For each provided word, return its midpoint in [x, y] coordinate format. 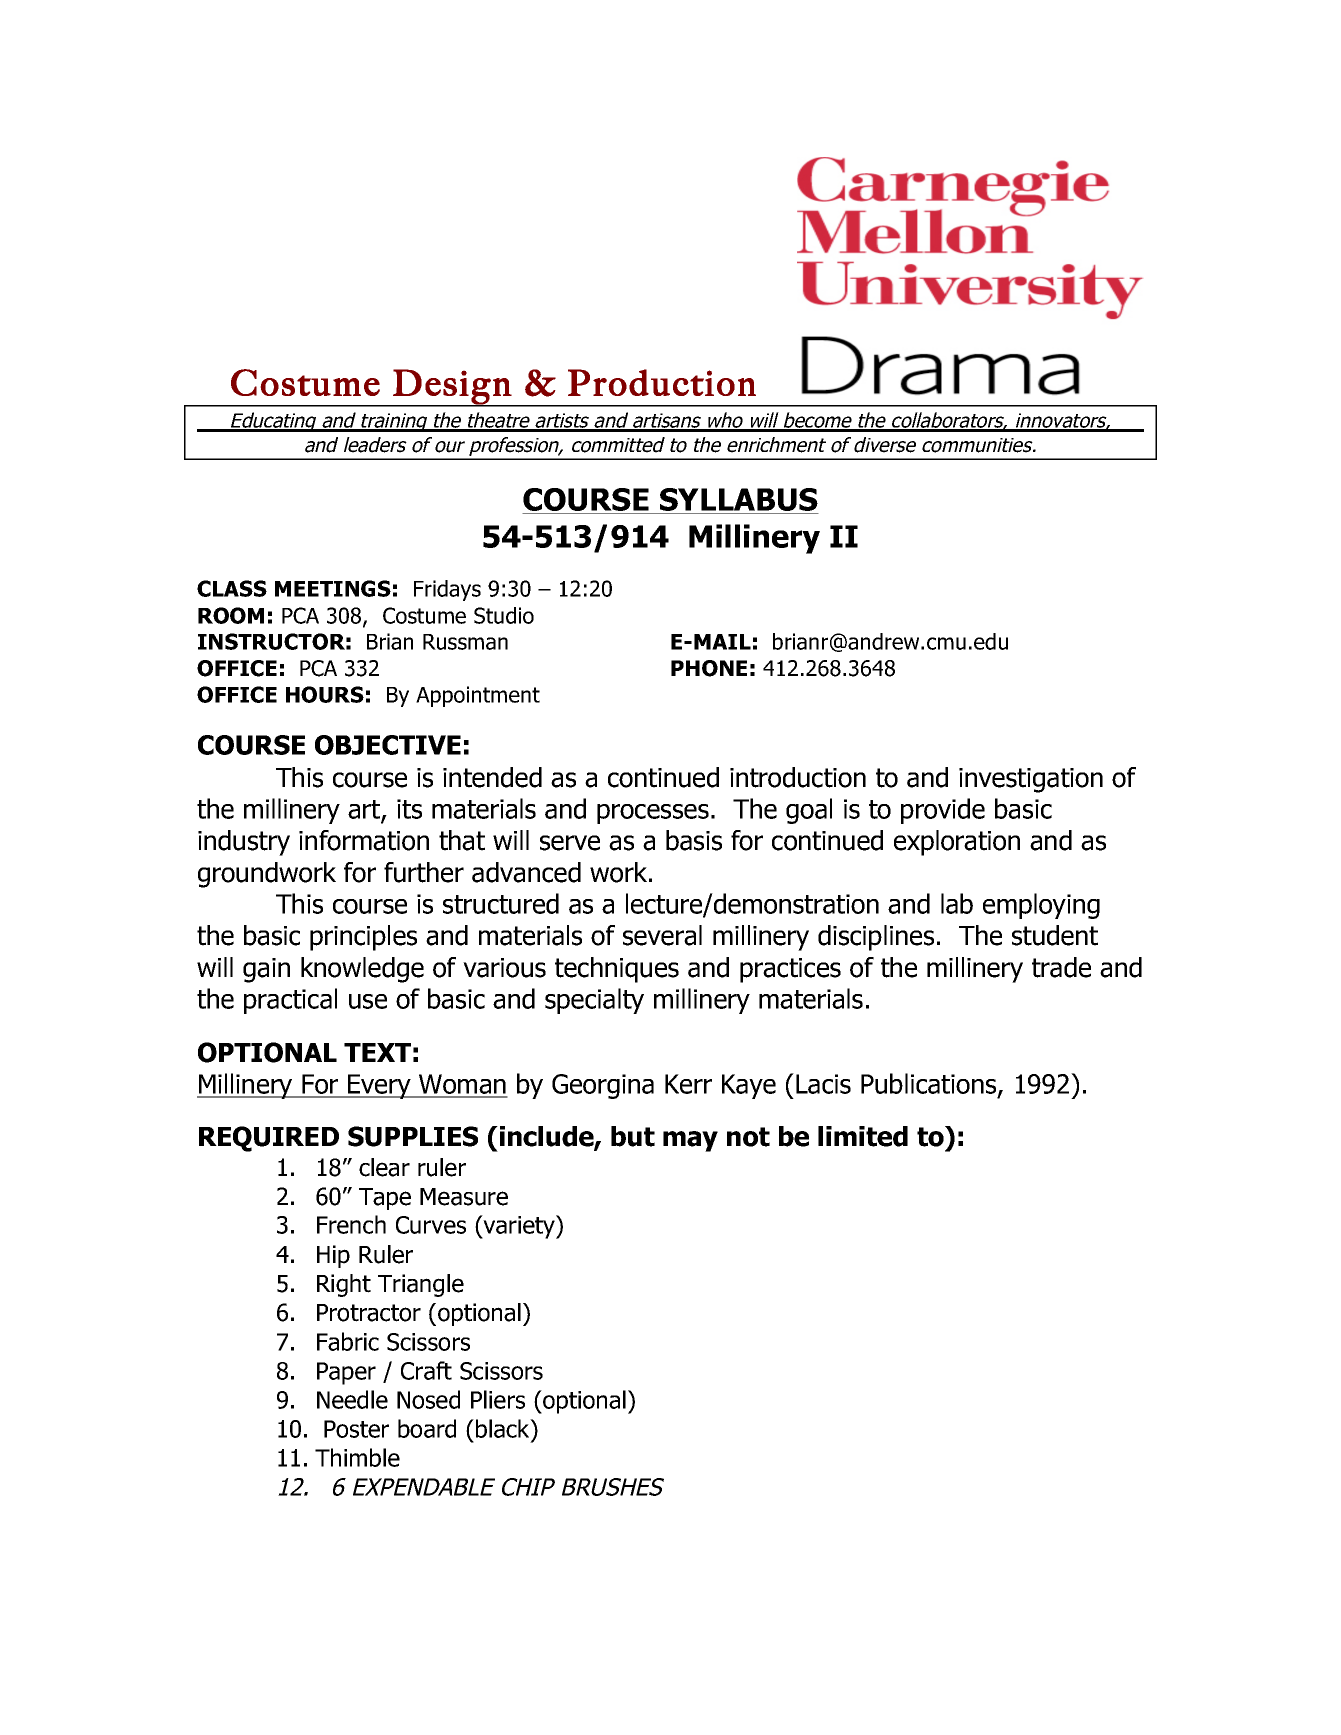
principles [363, 938]
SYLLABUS [739, 499]
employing [1041, 906]
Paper [346, 1373]
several [662, 935]
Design [452, 387]
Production [662, 382]
